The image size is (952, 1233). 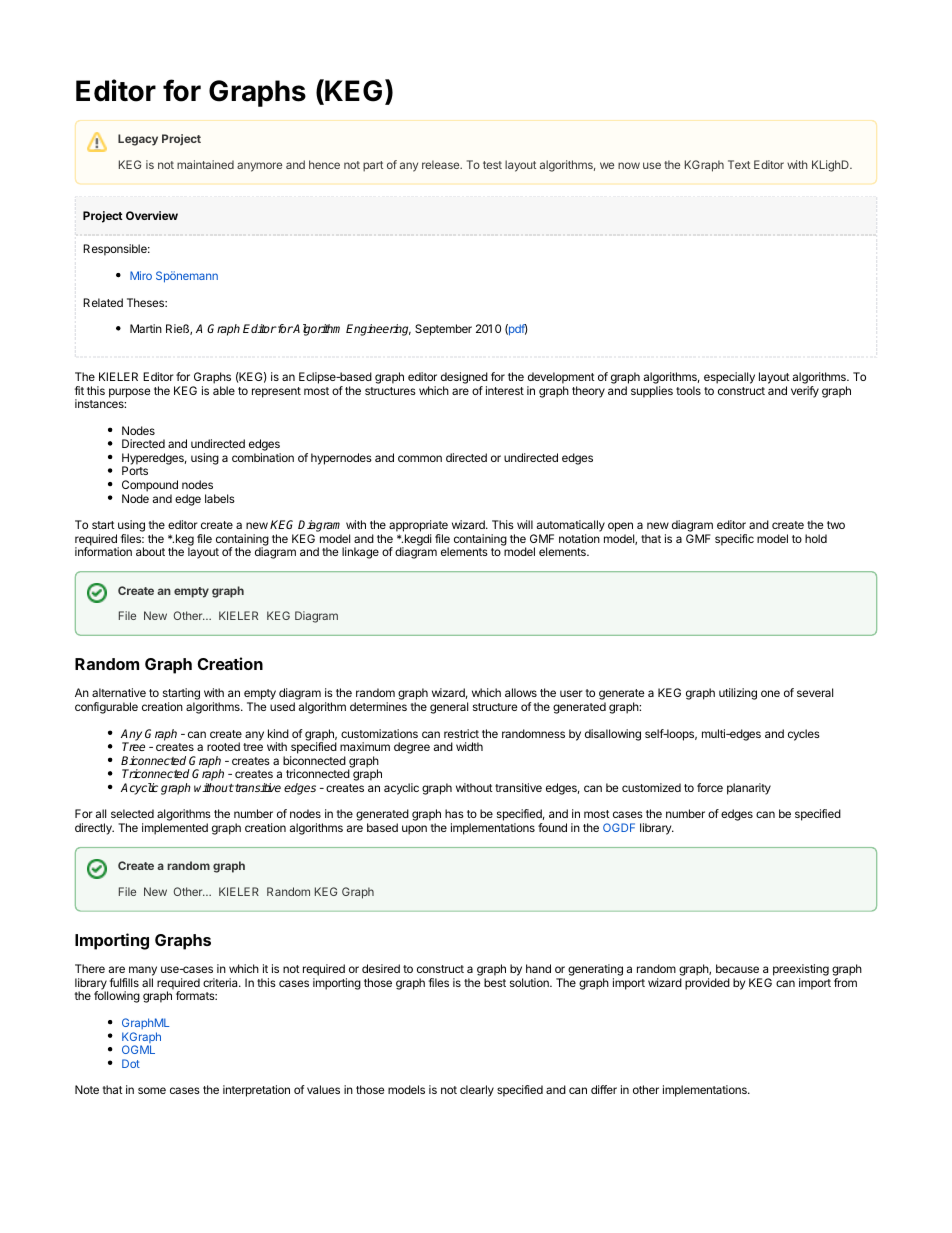 I want to click on provided, so click(x=707, y=984).
